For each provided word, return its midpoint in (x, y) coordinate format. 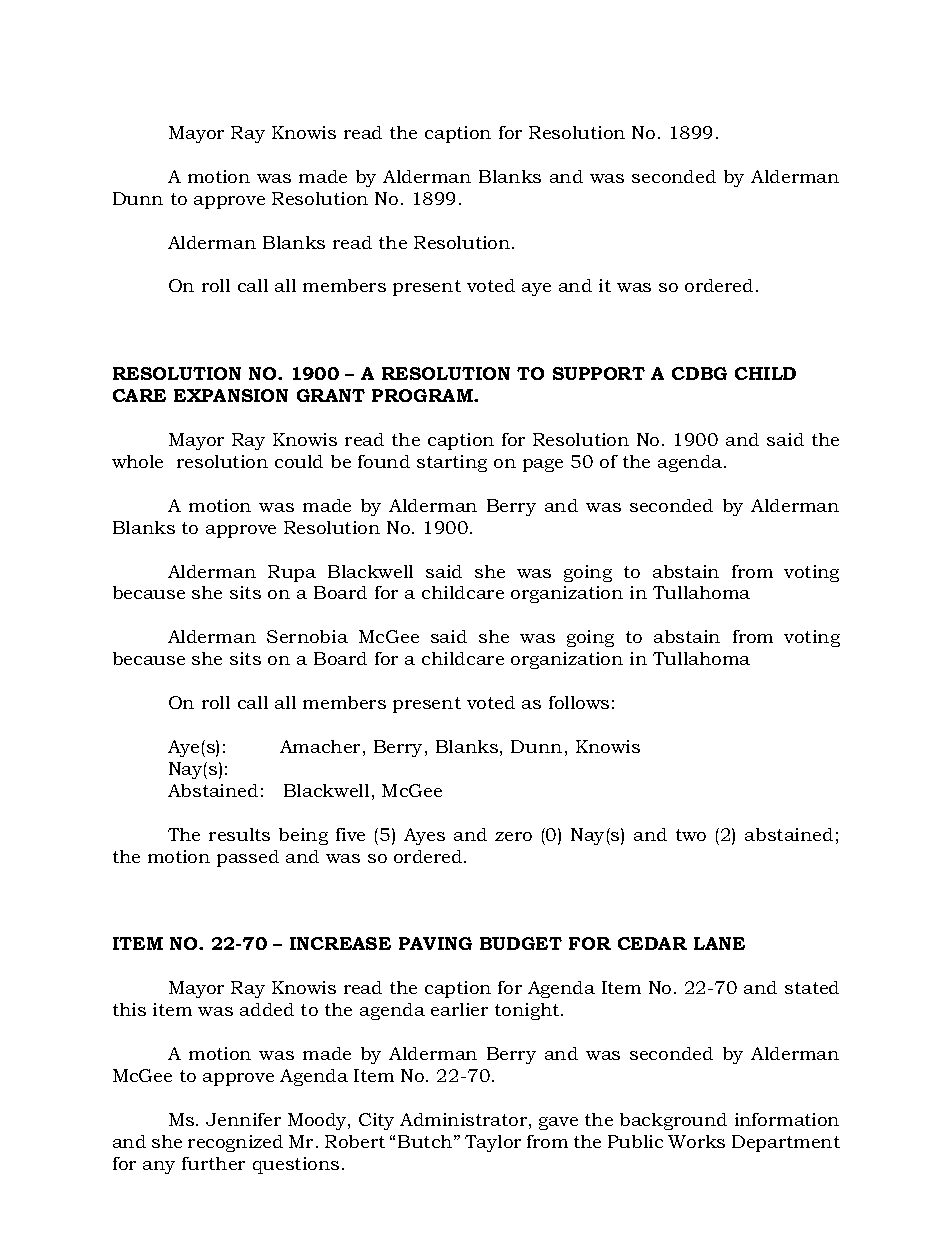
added (267, 1009)
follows (579, 702)
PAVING (435, 943)
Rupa (292, 573)
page (543, 465)
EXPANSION (231, 395)
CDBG (699, 373)
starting (452, 463)
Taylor (493, 1143)
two (691, 835)
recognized (235, 1143)
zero (513, 836)
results (239, 834)
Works (696, 1141)
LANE (719, 943)
